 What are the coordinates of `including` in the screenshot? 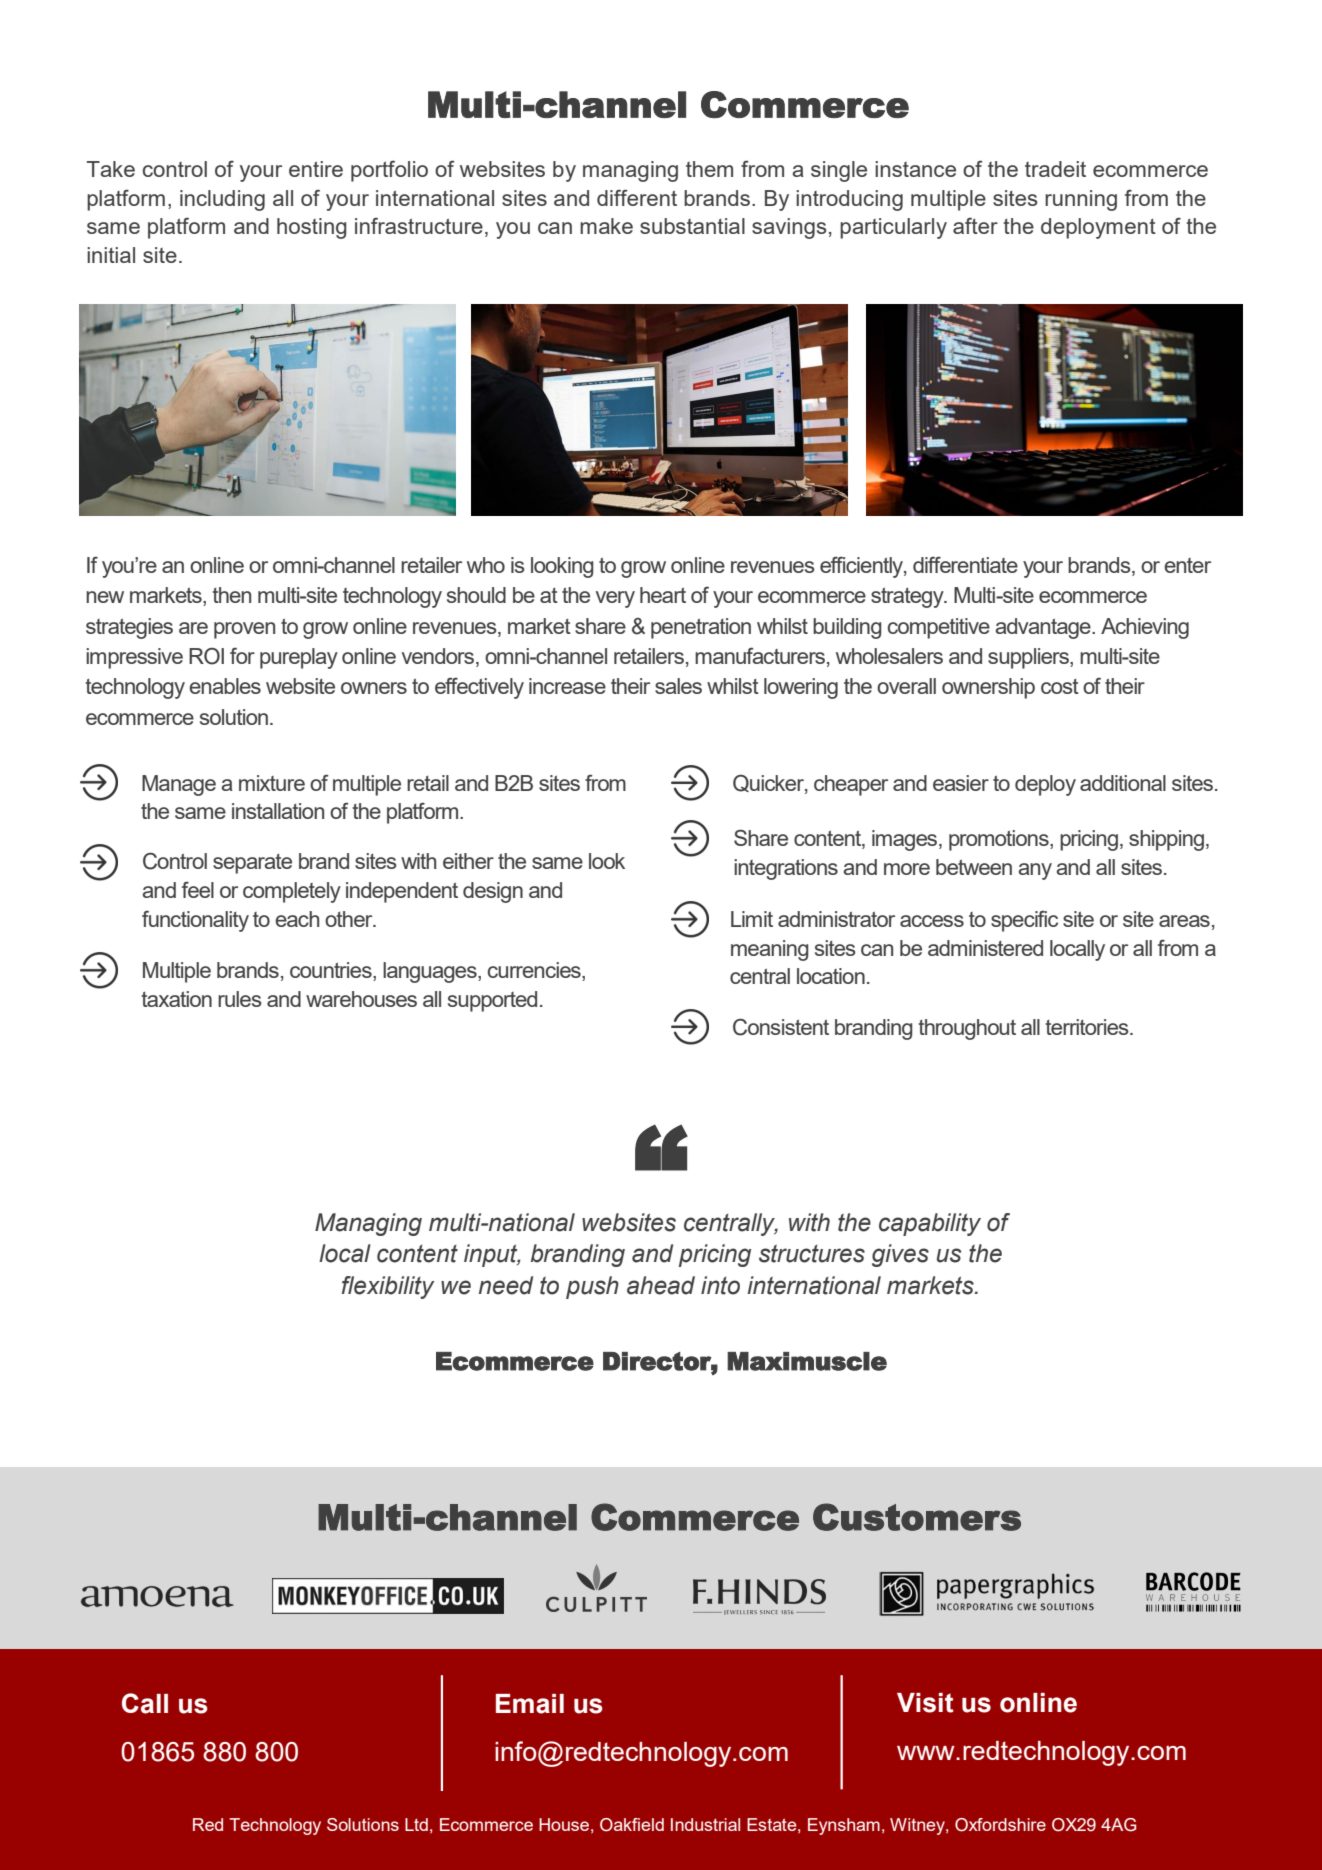 It's located at (222, 200).
